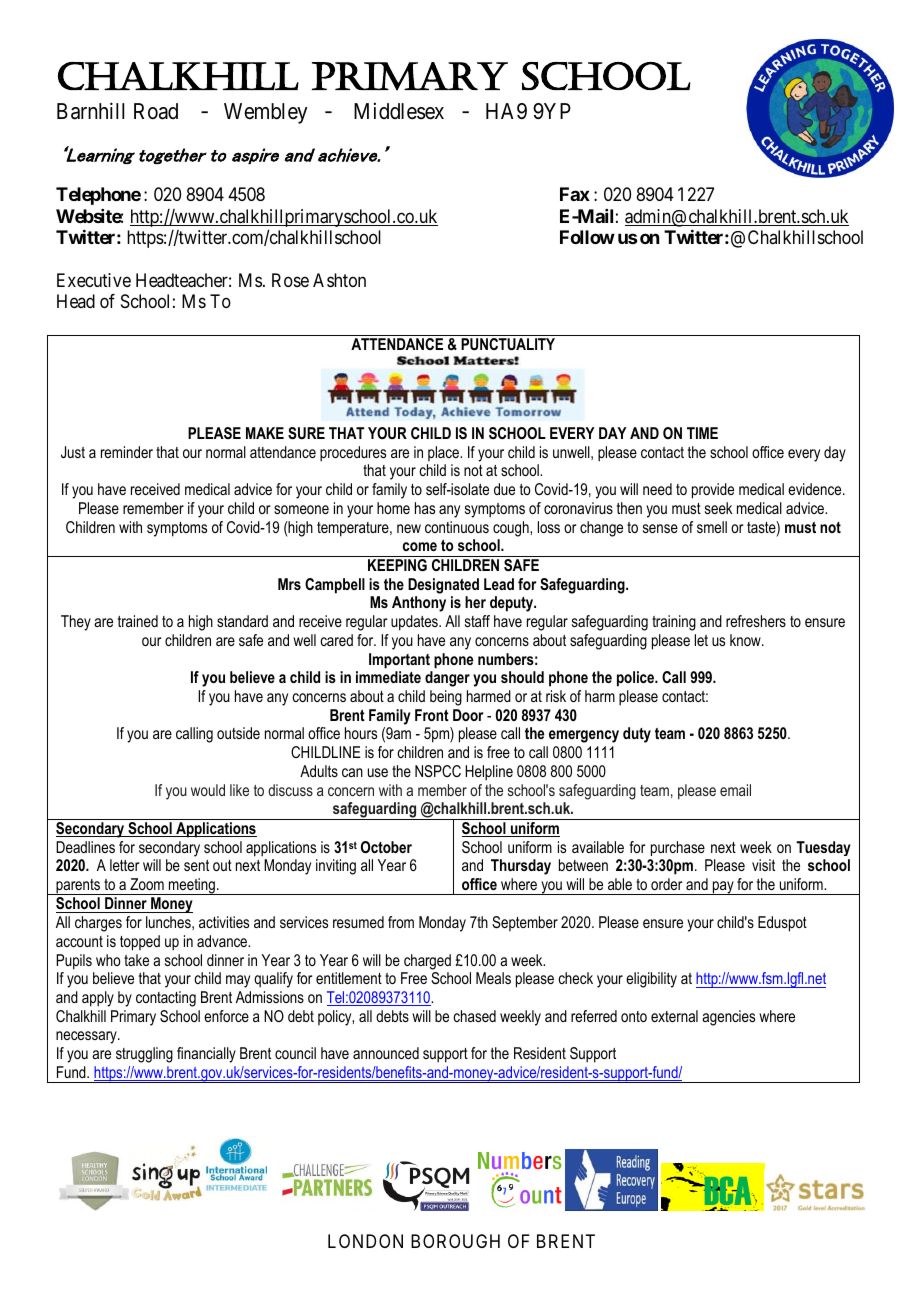 Image resolution: width=924 pixels, height=1308 pixels. Describe the element at coordinates (399, 111) in the screenshot. I see `Middlesex` at that location.
